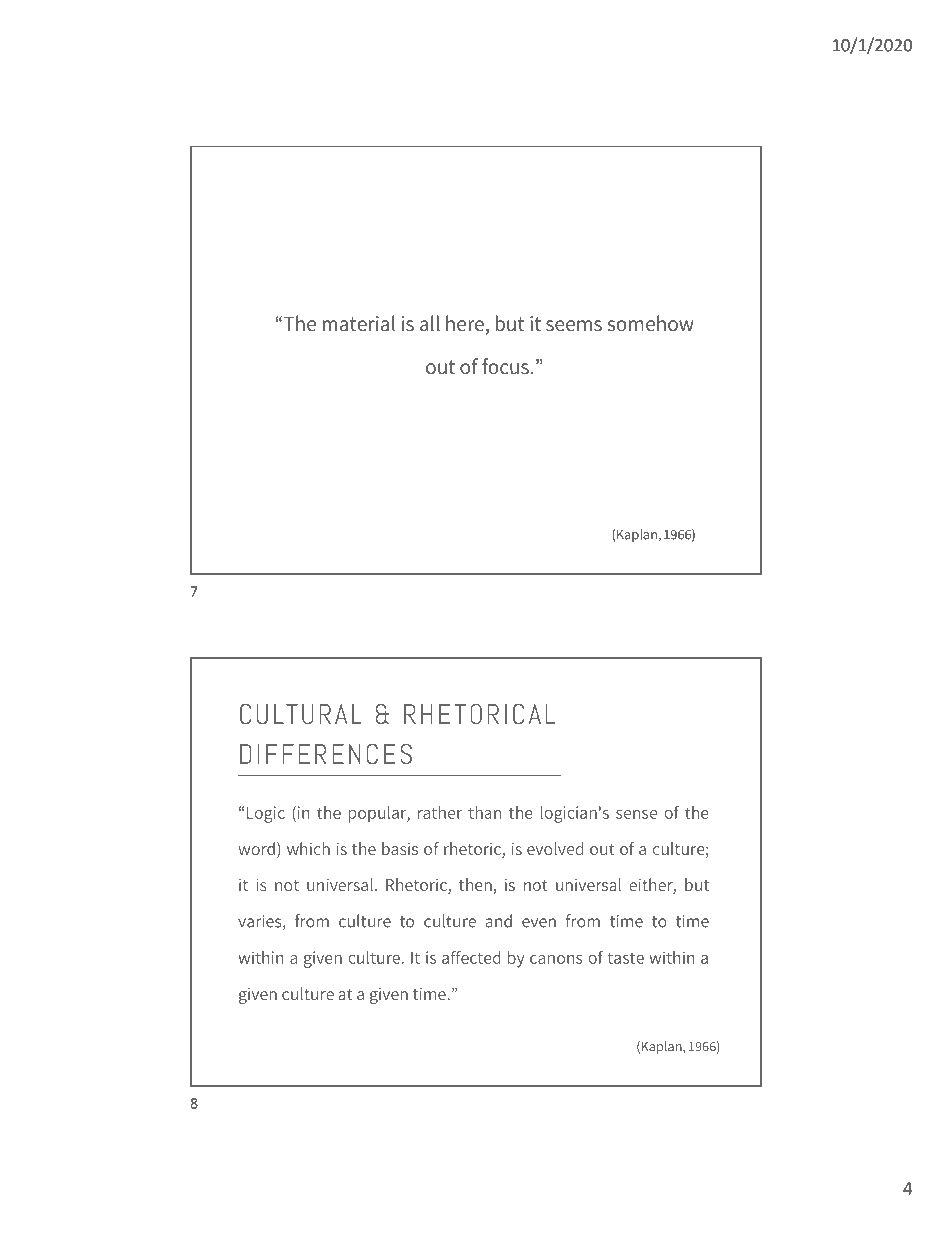 Image resolution: width=952 pixels, height=1233 pixels. Describe the element at coordinates (308, 848) in the image. I see `which` at that location.
